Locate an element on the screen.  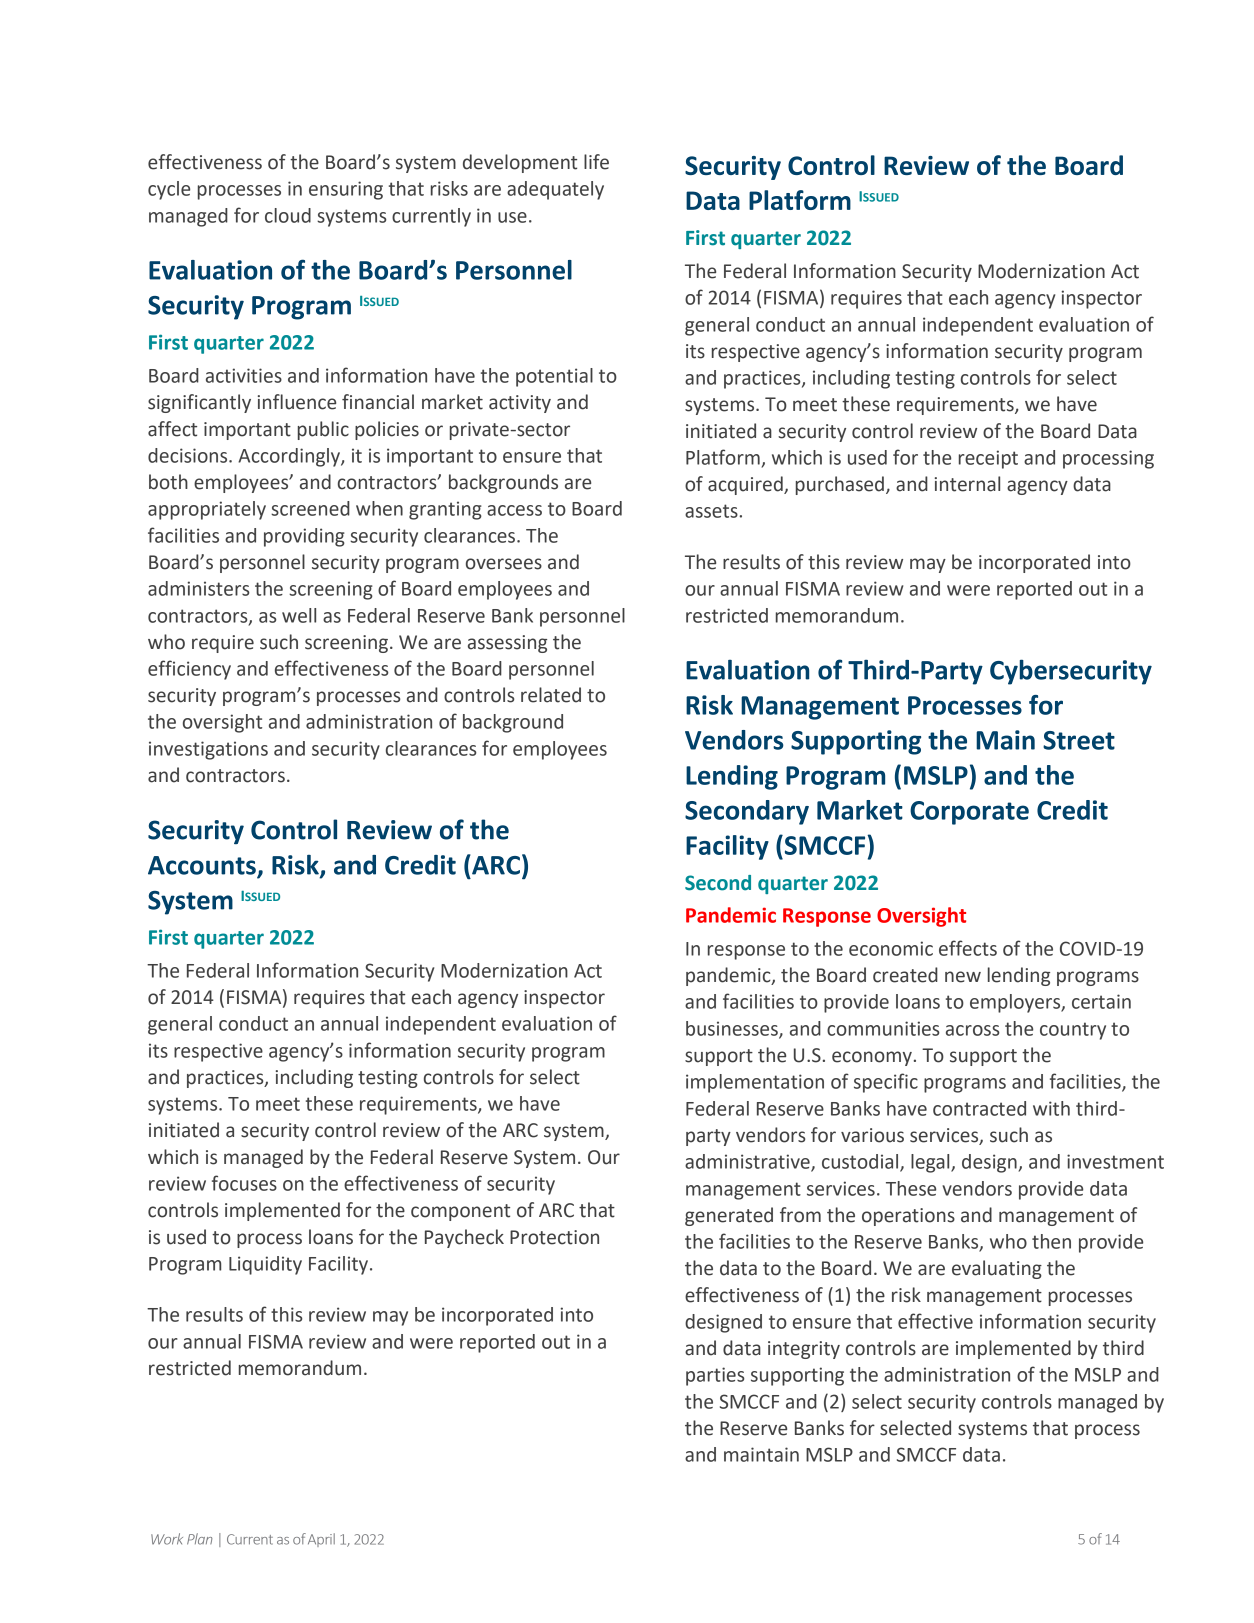
effects is located at coordinates (968, 948).
